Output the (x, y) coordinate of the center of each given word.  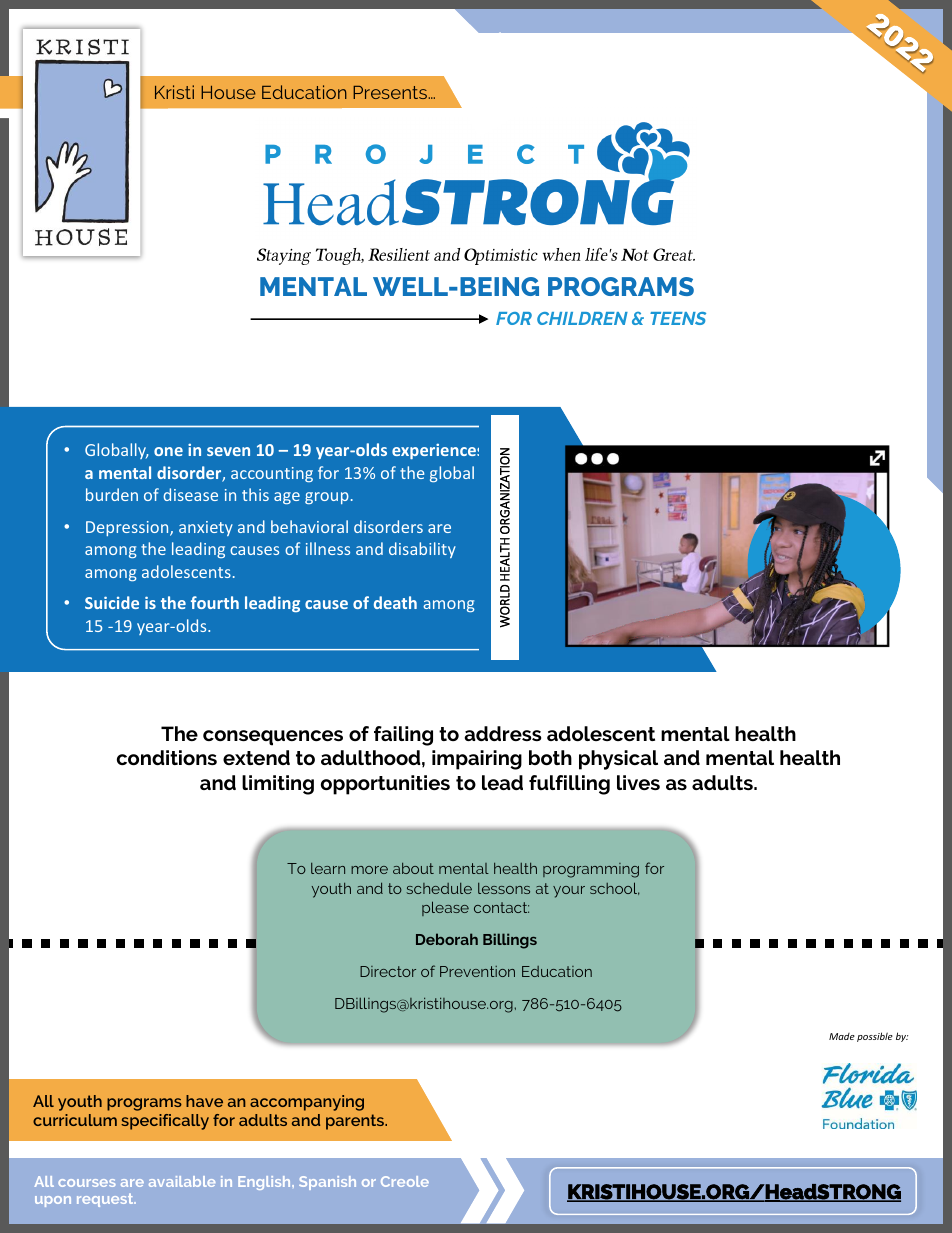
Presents (390, 92)
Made (842, 1036)
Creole (405, 1181)
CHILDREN (582, 318)
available (182, 1181)
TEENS (678, 318)
